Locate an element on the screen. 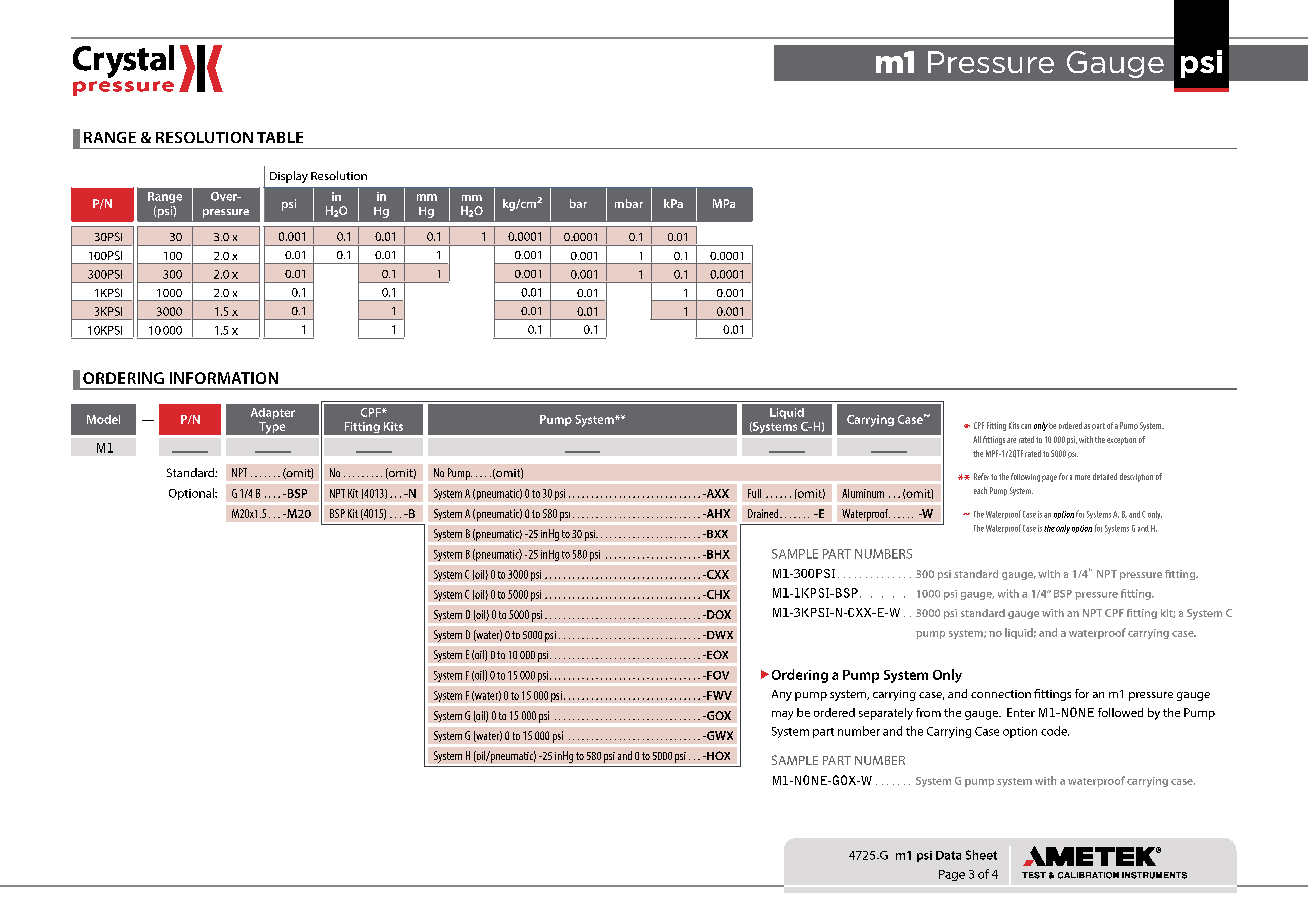  Display is located at coordinates (289, 177).
